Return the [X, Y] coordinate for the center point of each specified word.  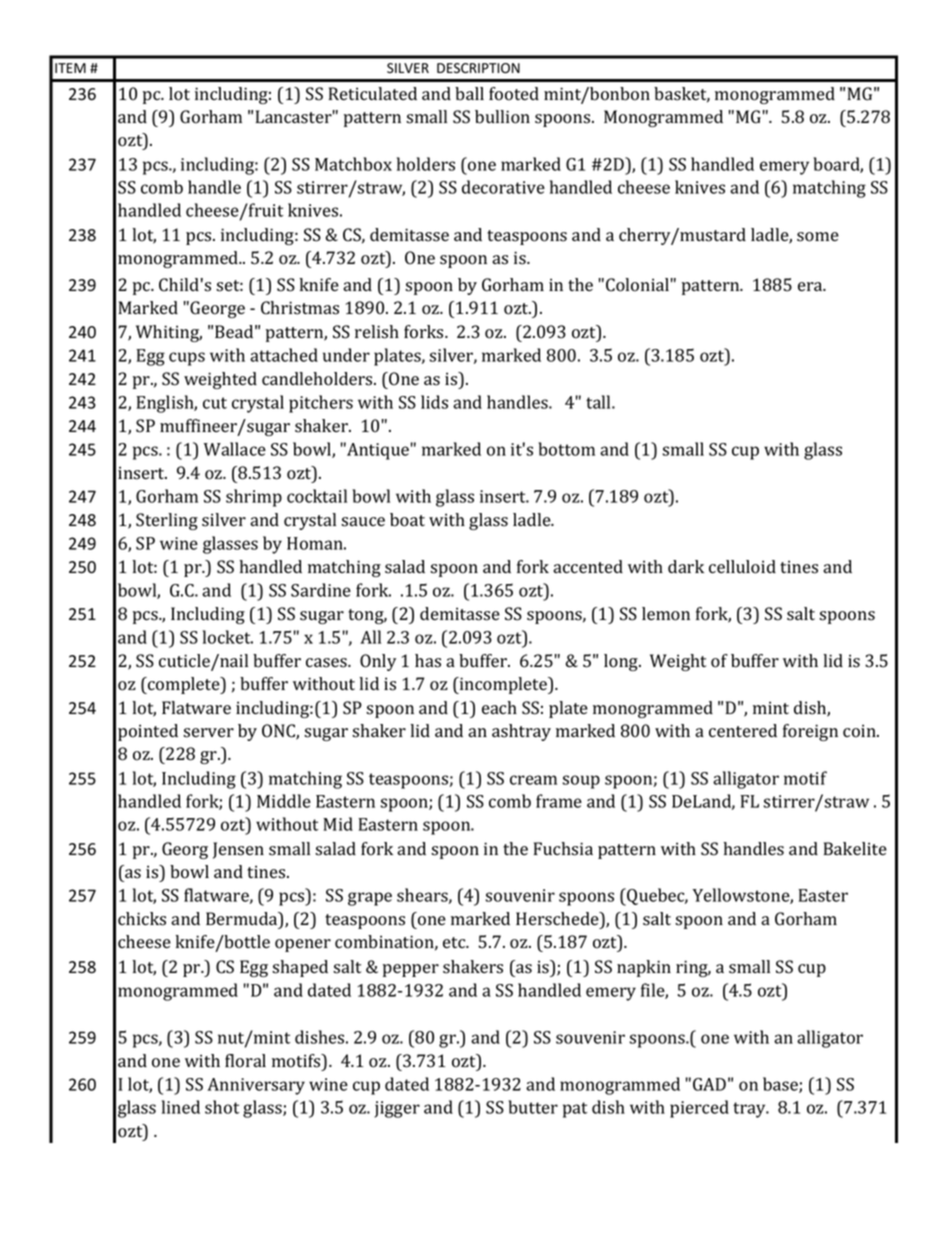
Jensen [238, 850]
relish [377, 332]
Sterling [167, 521]
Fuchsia [563, 849]
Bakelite [855, 848]
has [428, 661]
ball [469, 94]
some [818, 237]
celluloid [742, 567]
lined [181, 1107]
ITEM [70, 68]
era [811, 286]
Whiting [169, 333]
